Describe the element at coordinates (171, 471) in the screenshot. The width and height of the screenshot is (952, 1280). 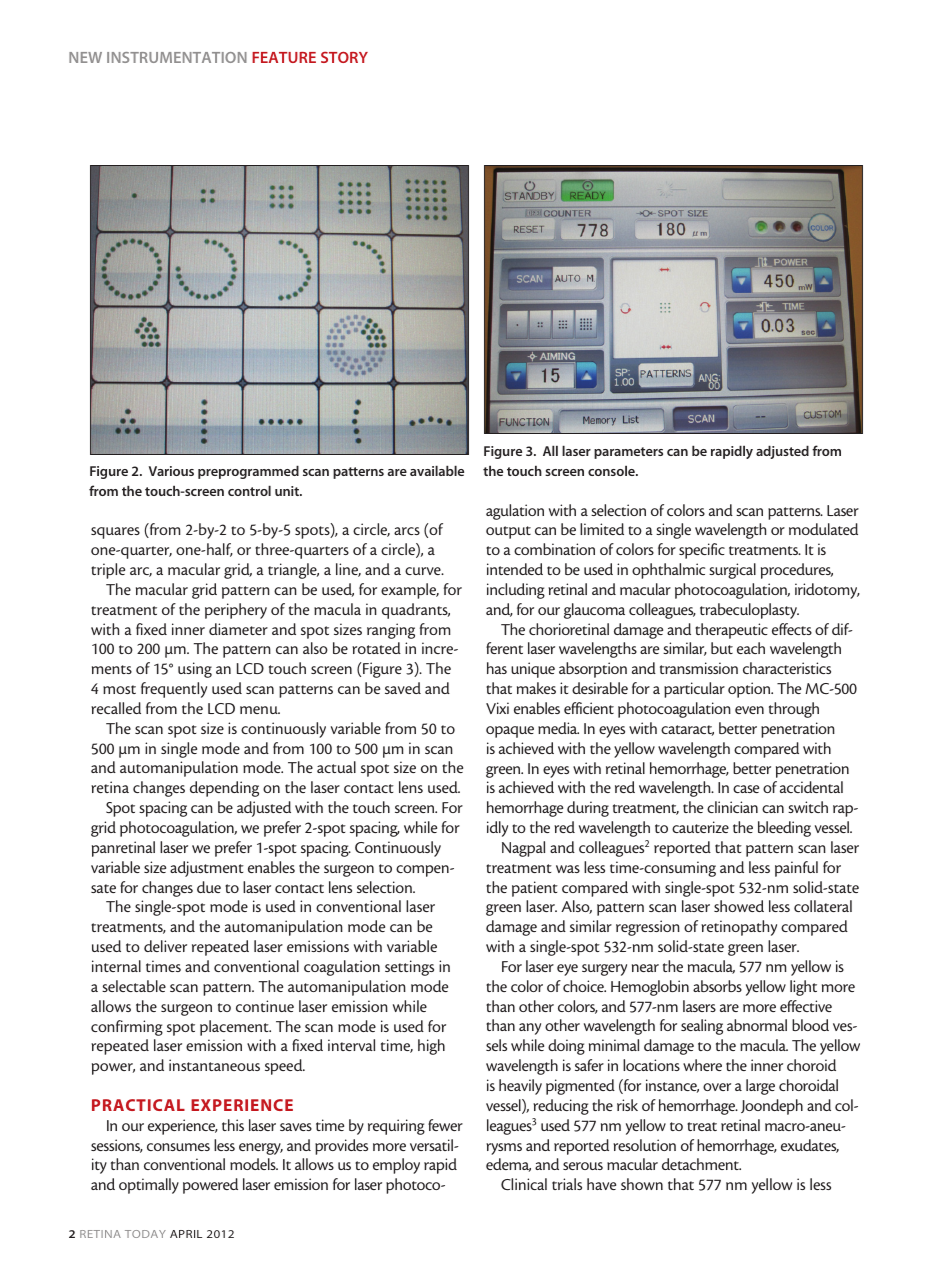
I see `Various` at that location.
